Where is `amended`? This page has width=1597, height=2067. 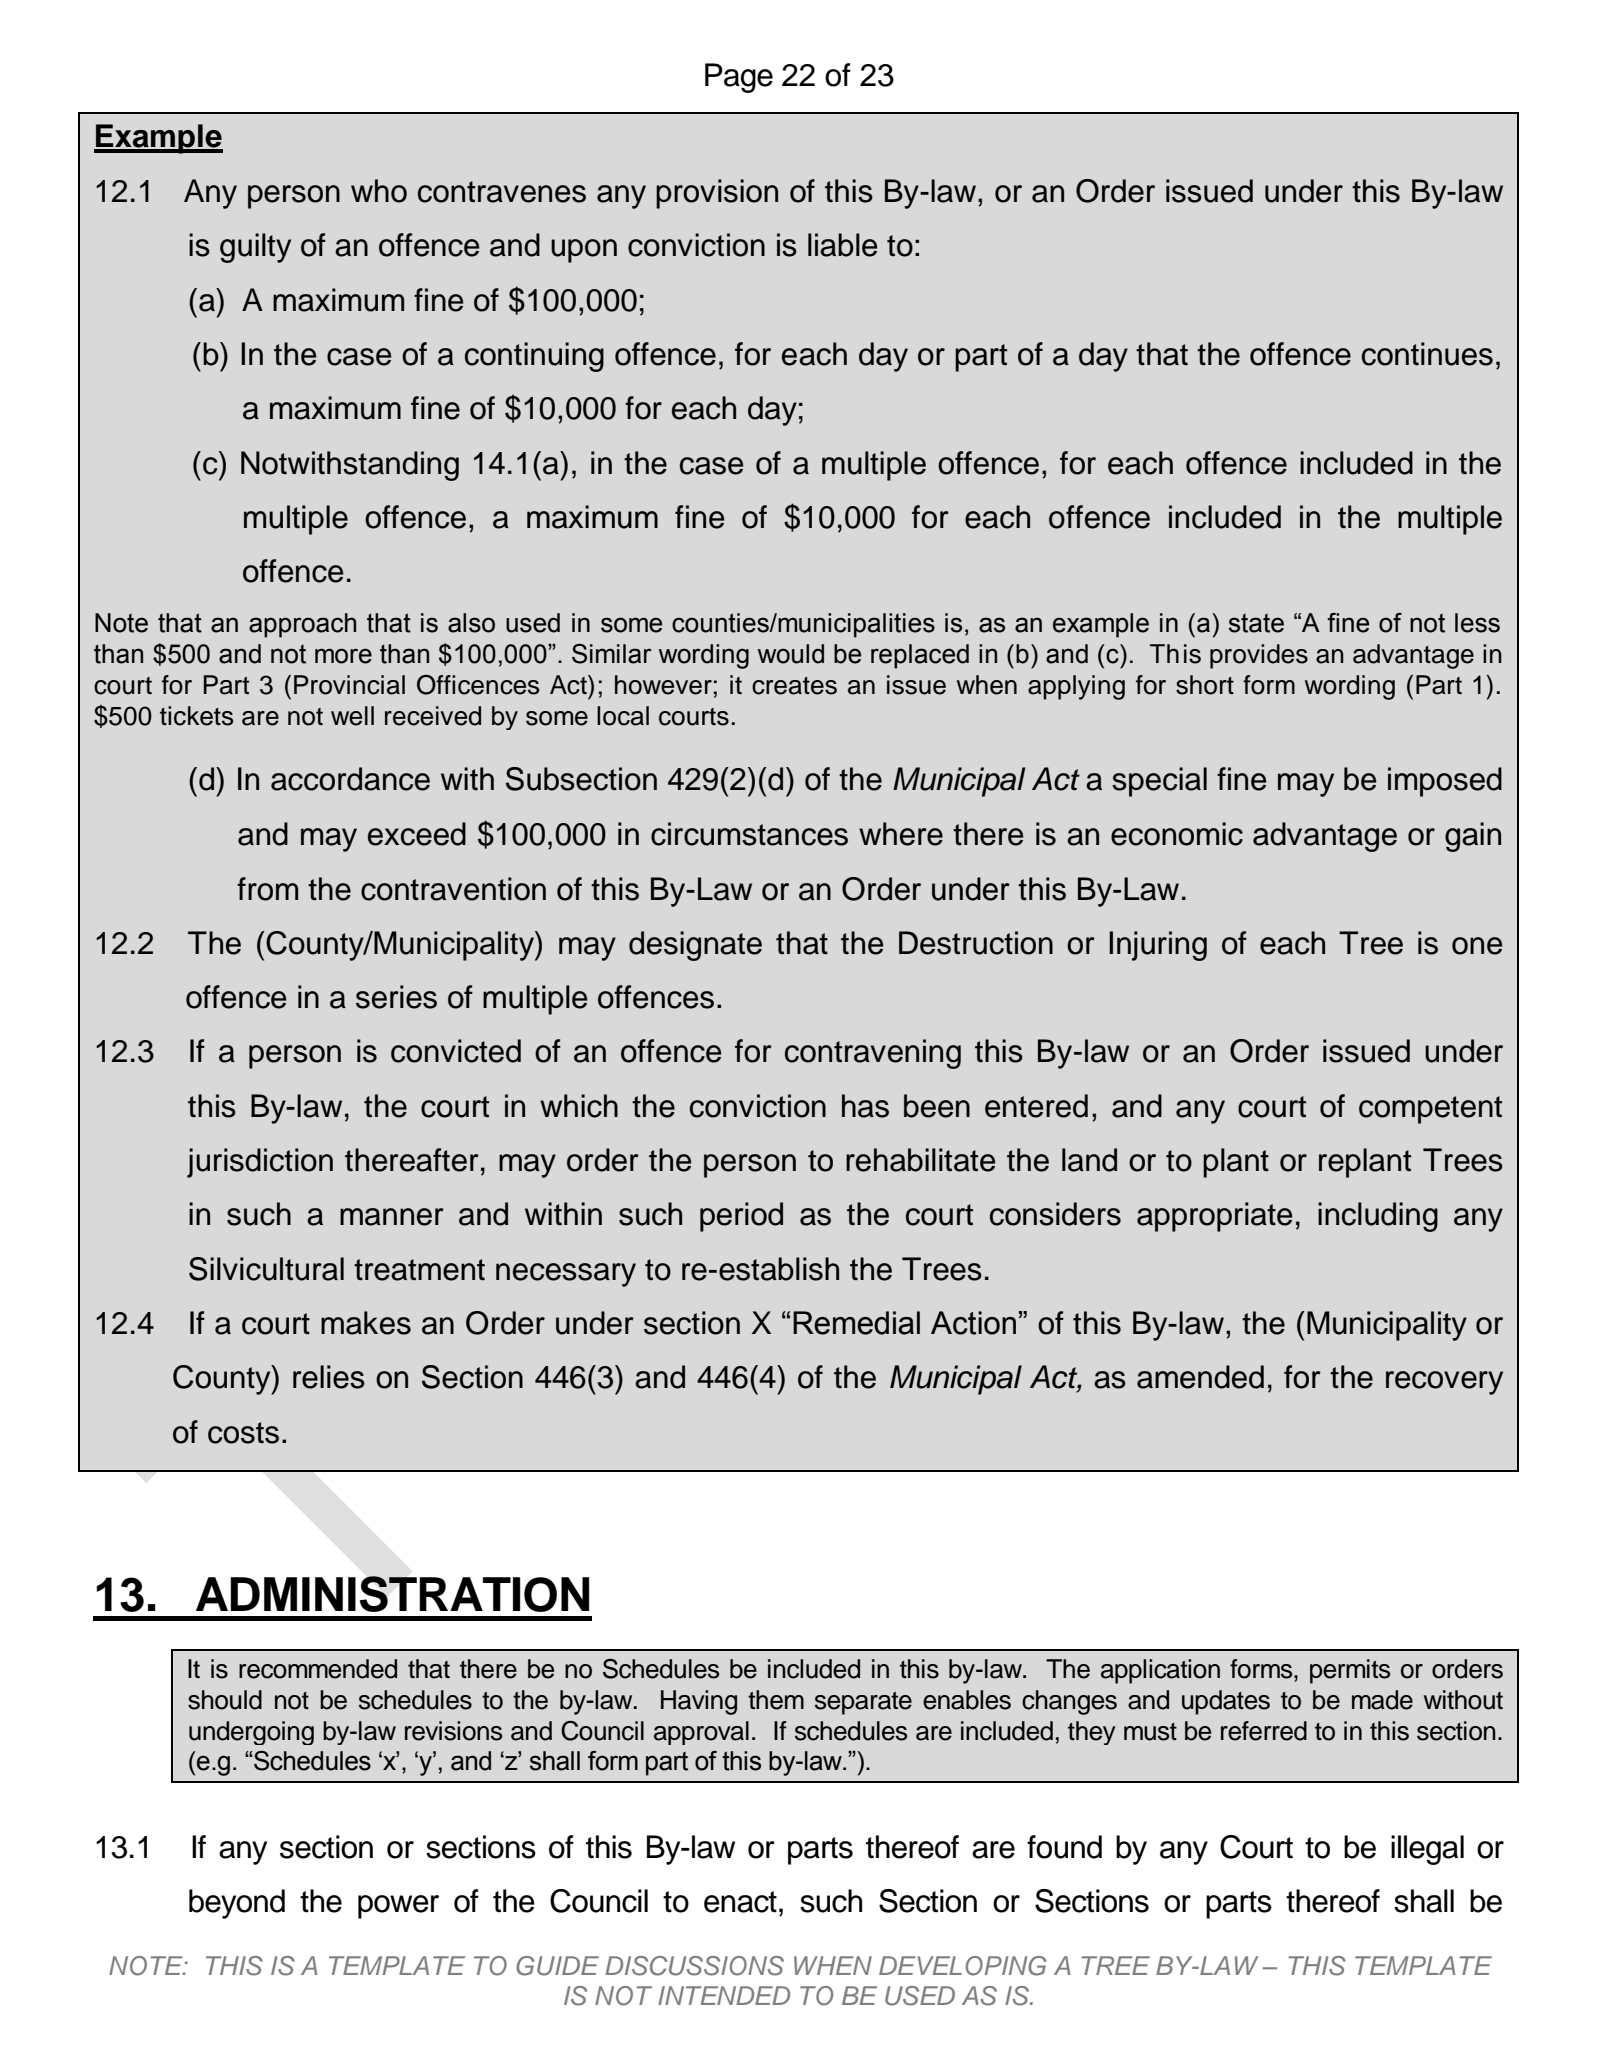 amended is located at coordinates (1200, 1377).
